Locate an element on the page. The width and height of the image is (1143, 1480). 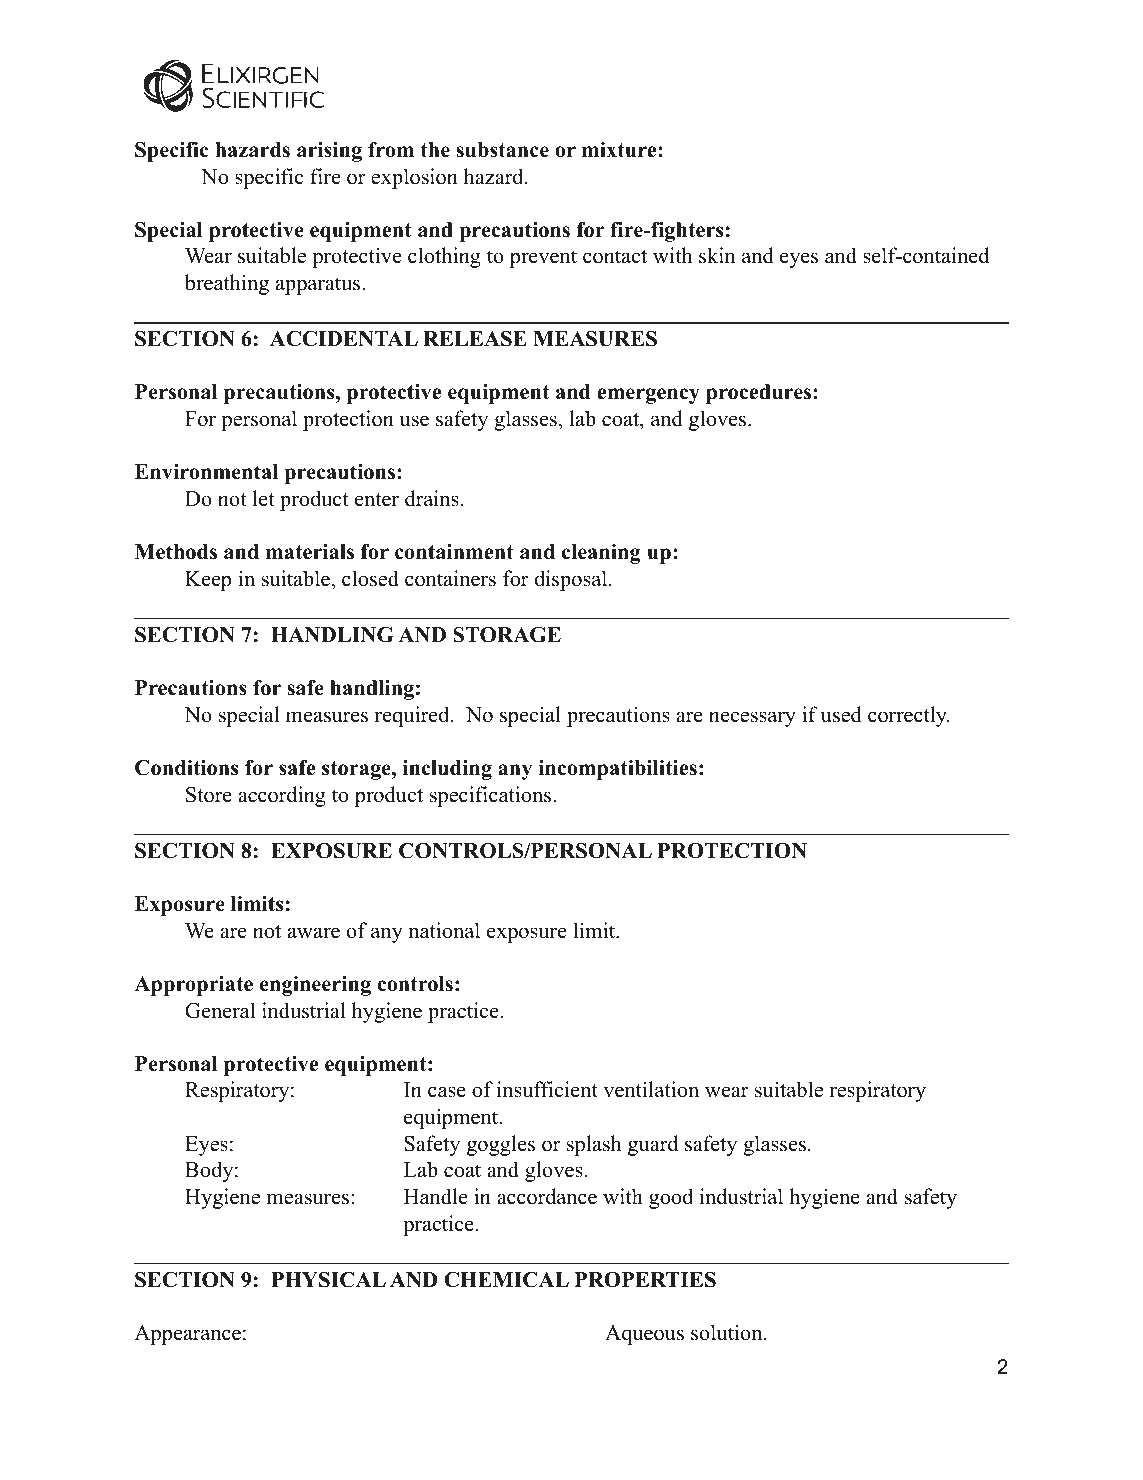
CHEMICAL is located at coordinates (506, 1280).
